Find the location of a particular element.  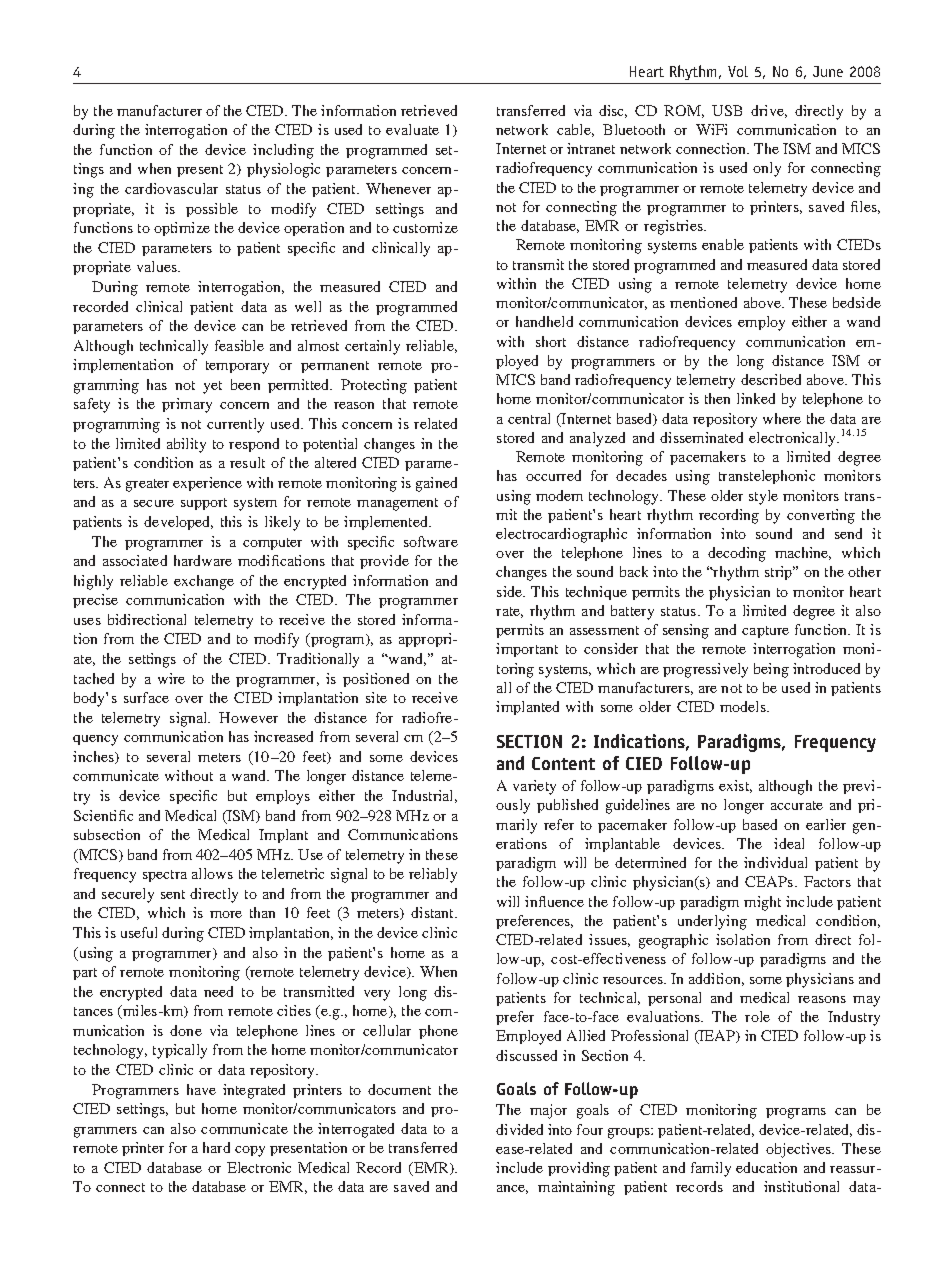

capture is located at coordinates (765, 632).
